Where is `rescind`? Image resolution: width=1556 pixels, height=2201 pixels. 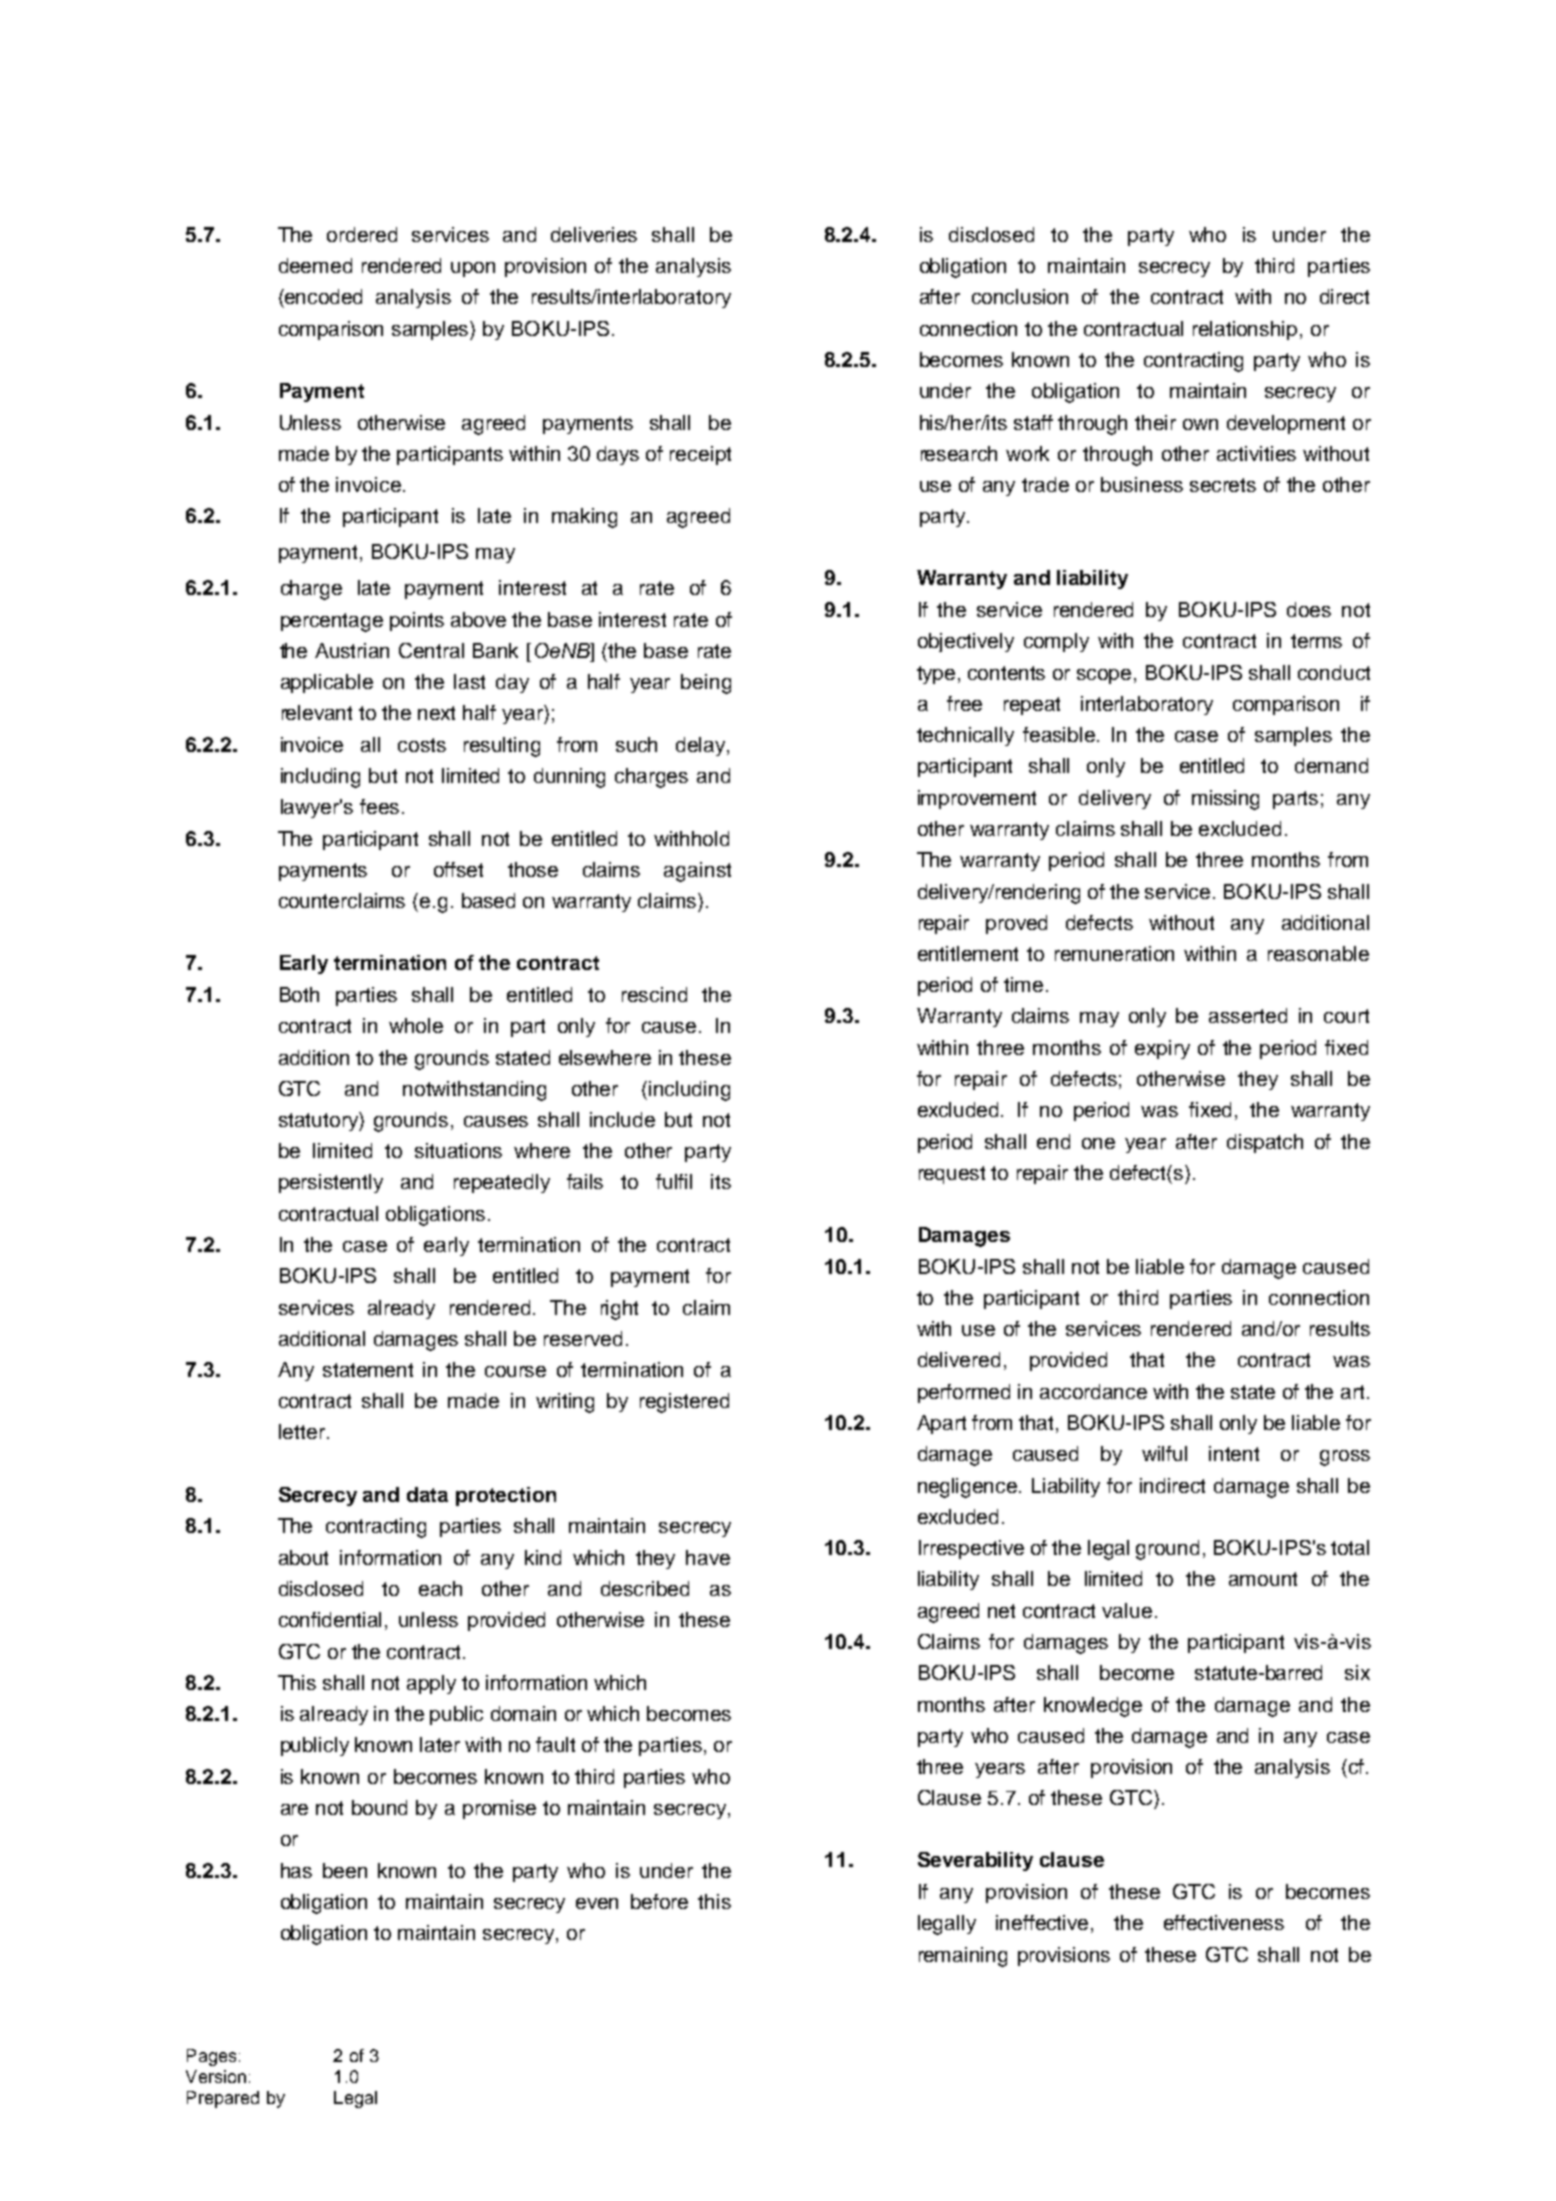 rescind is located at coordinates (654, 994).
